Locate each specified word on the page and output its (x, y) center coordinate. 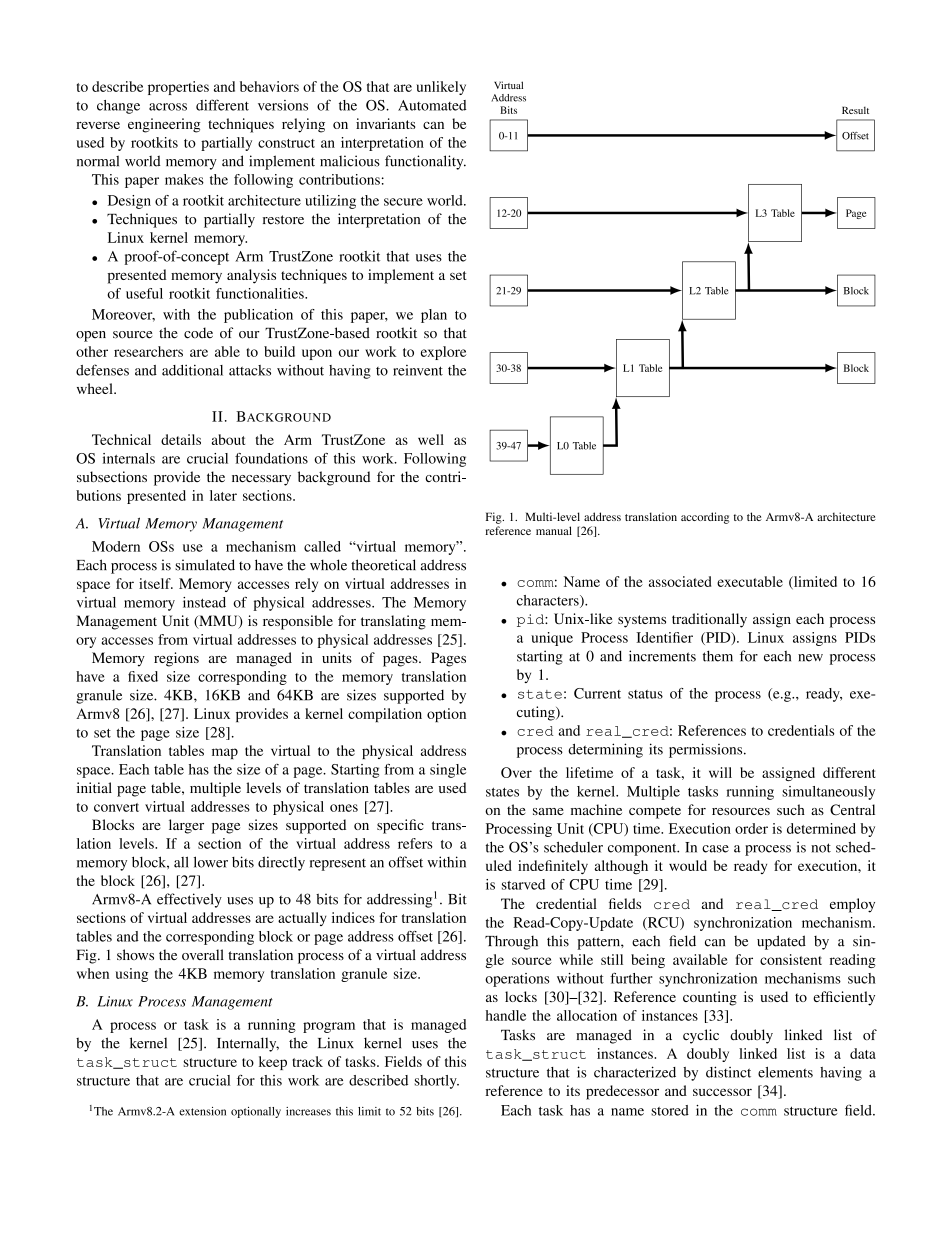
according (705, 518)
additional (192, 370)
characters (549, 601)
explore (443, 353)
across (168, 107)
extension (202, 1111)
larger (186, 826)
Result (855, 110)
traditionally (709, 620)
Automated (432, 105)
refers (415, 843)
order (751, 828)
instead (204, 602)
